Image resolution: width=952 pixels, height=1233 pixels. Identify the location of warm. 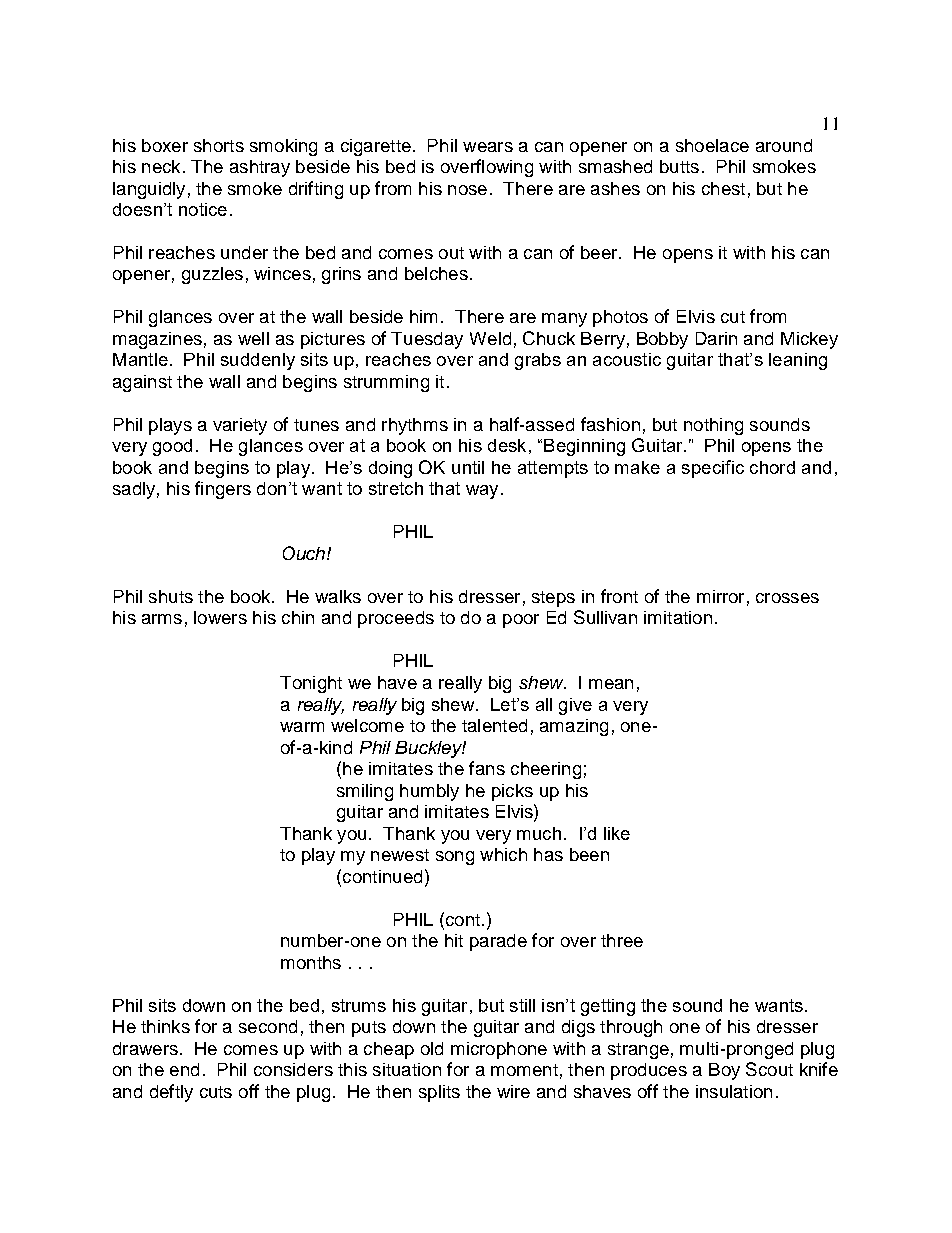
(302, 727).
